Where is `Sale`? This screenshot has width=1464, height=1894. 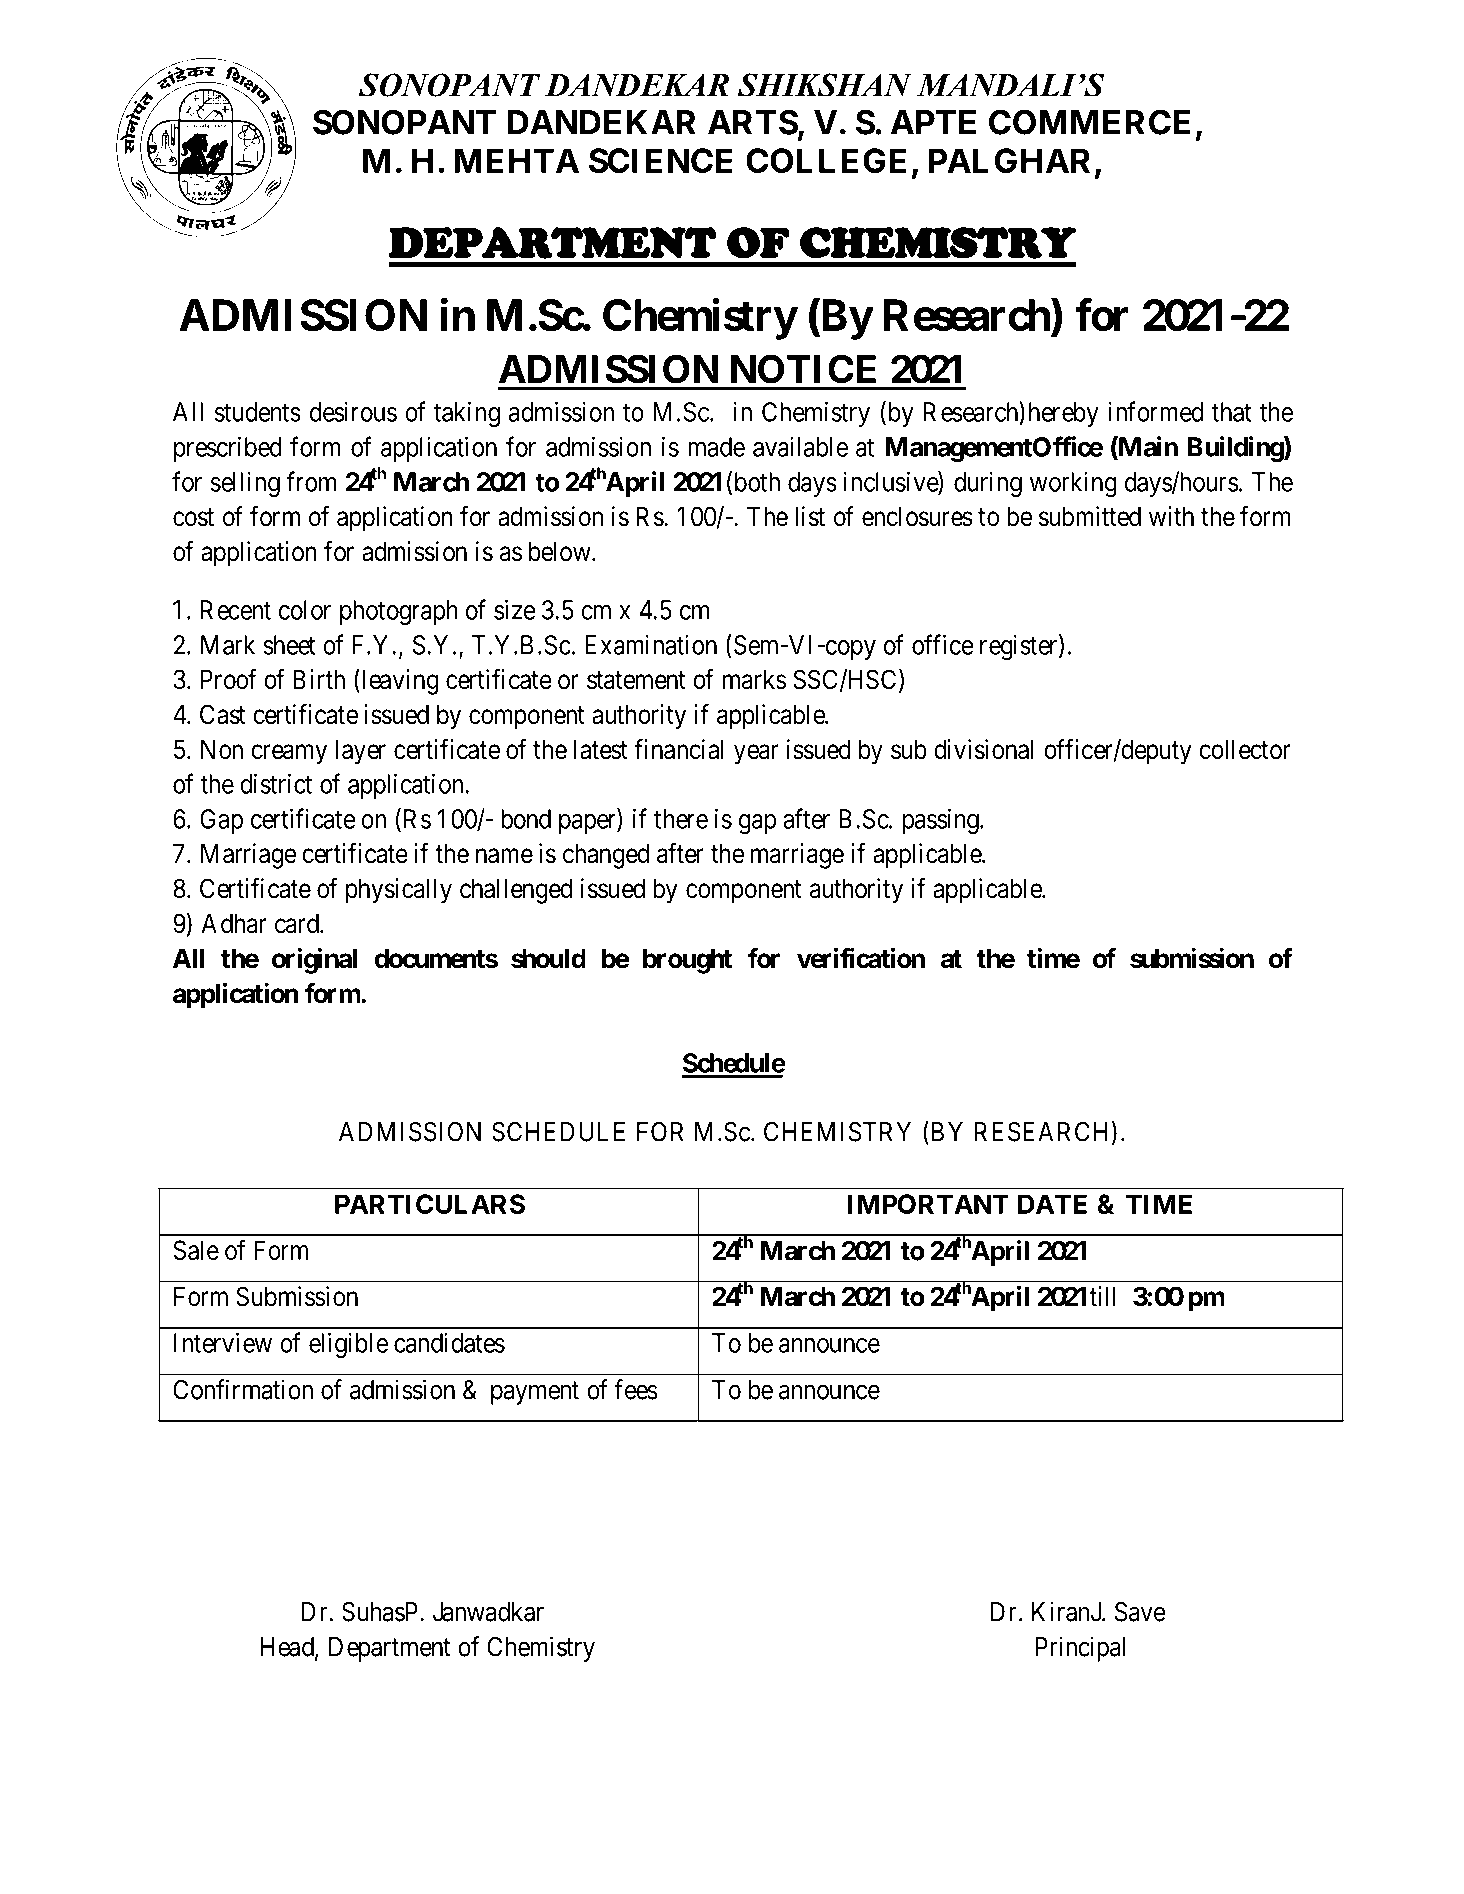
Sale is located at coordinates (196, 1250).
